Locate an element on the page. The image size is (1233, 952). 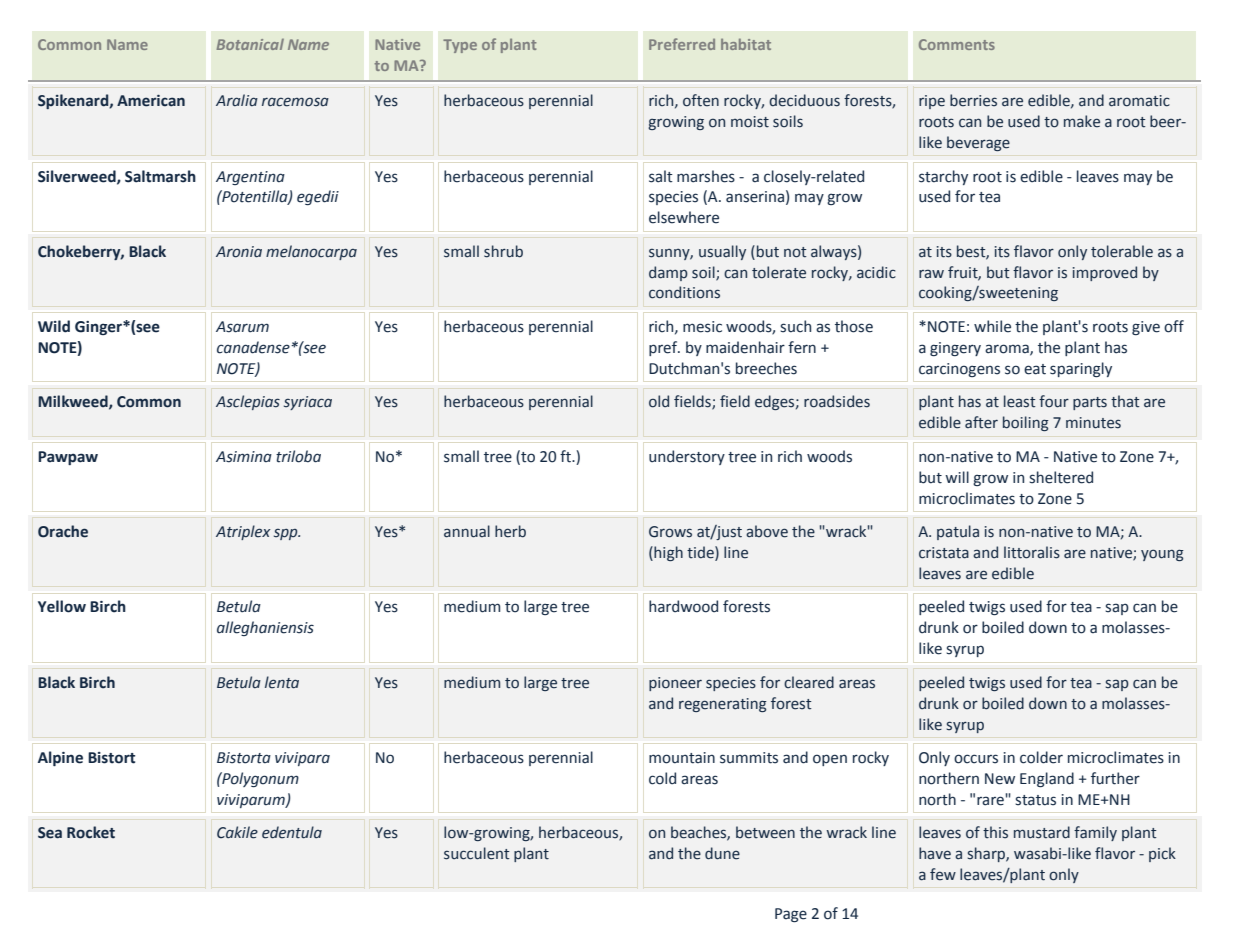
understory is located at coordinates (687, 457).
